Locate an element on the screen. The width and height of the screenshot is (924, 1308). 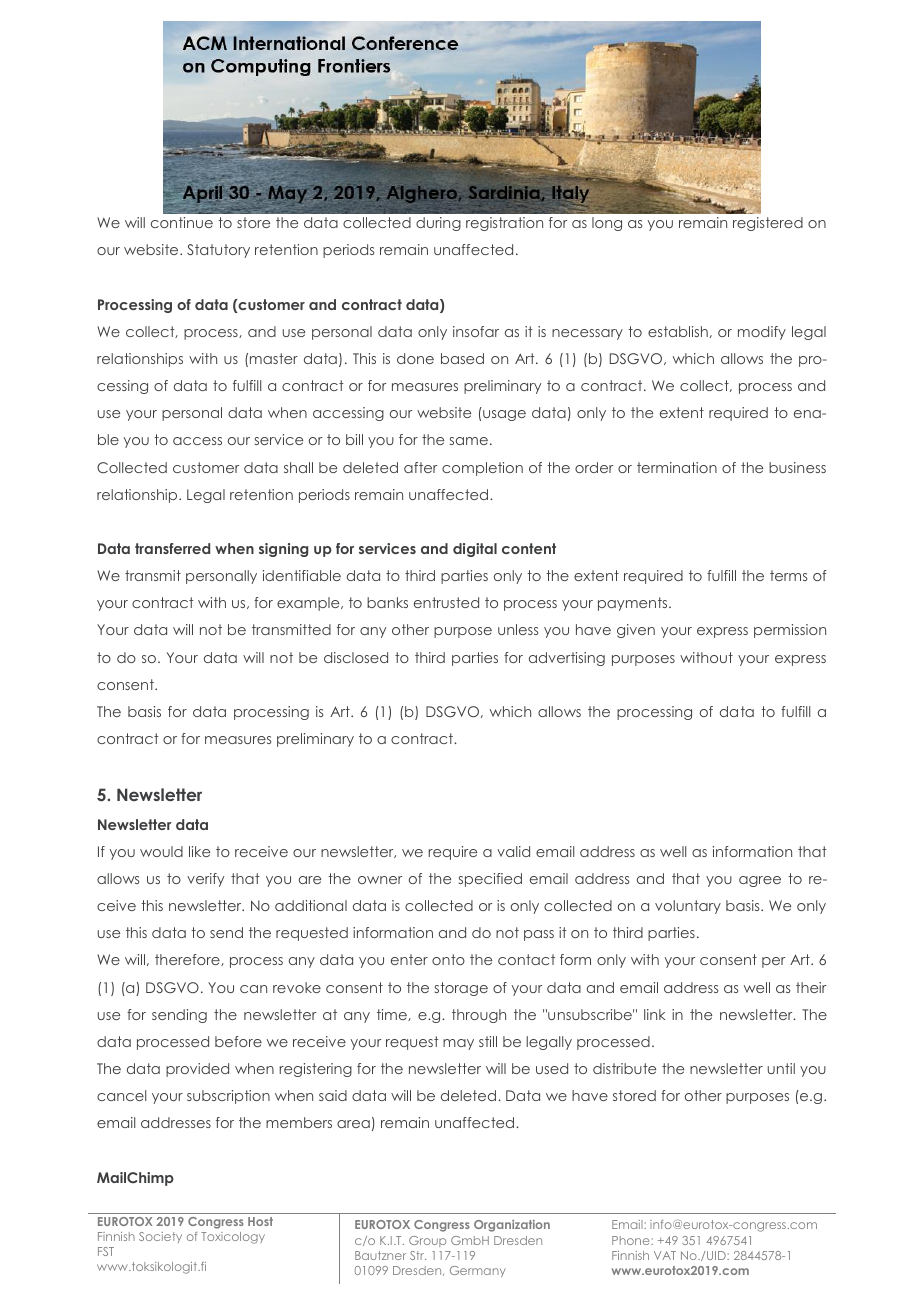
Society is located at coordinates (160, 1237).
